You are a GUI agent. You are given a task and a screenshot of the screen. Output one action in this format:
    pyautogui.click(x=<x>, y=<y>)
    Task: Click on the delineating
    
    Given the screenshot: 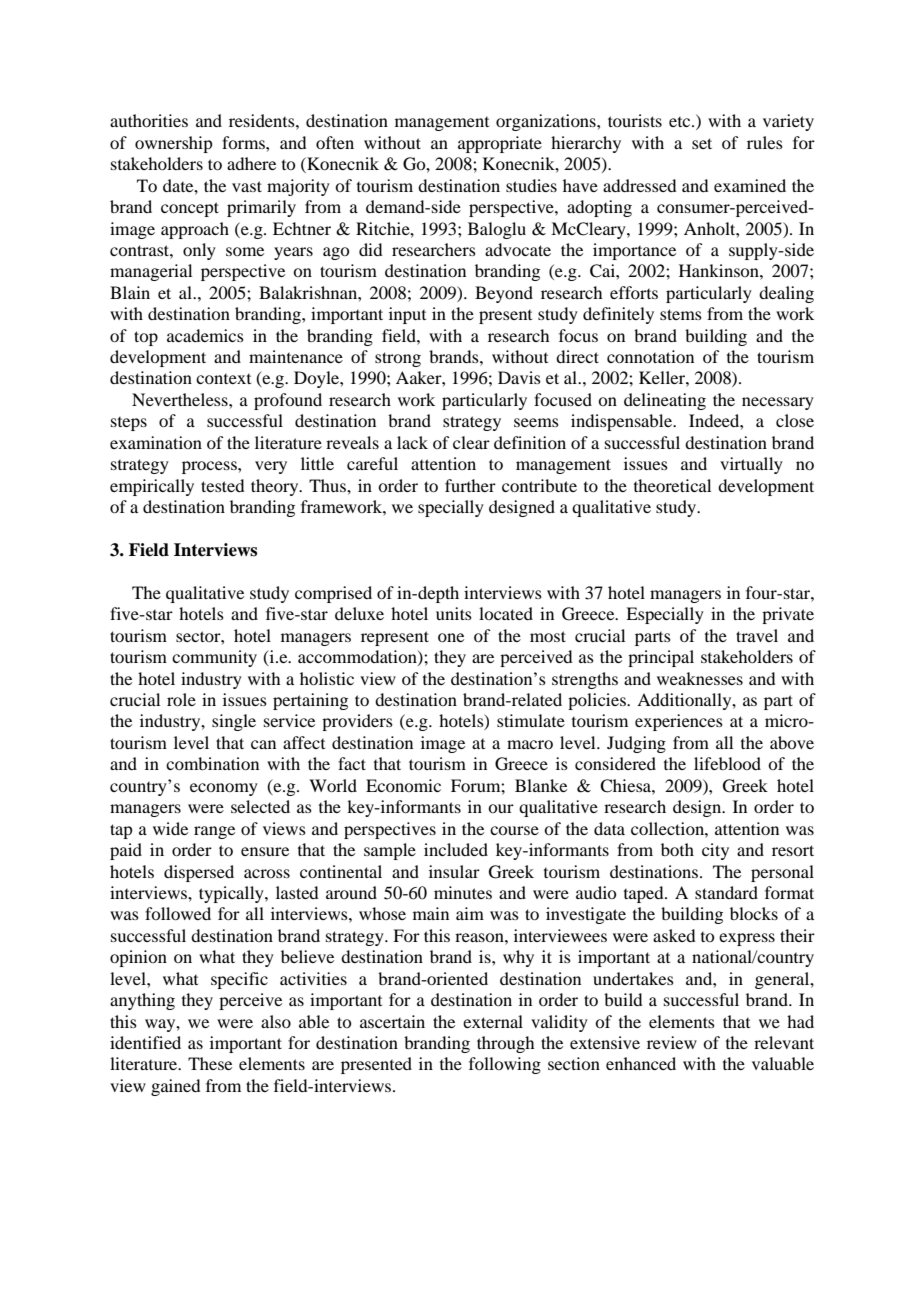 What is the action you would take?
    pyautogui.click(x=665, y=401)
